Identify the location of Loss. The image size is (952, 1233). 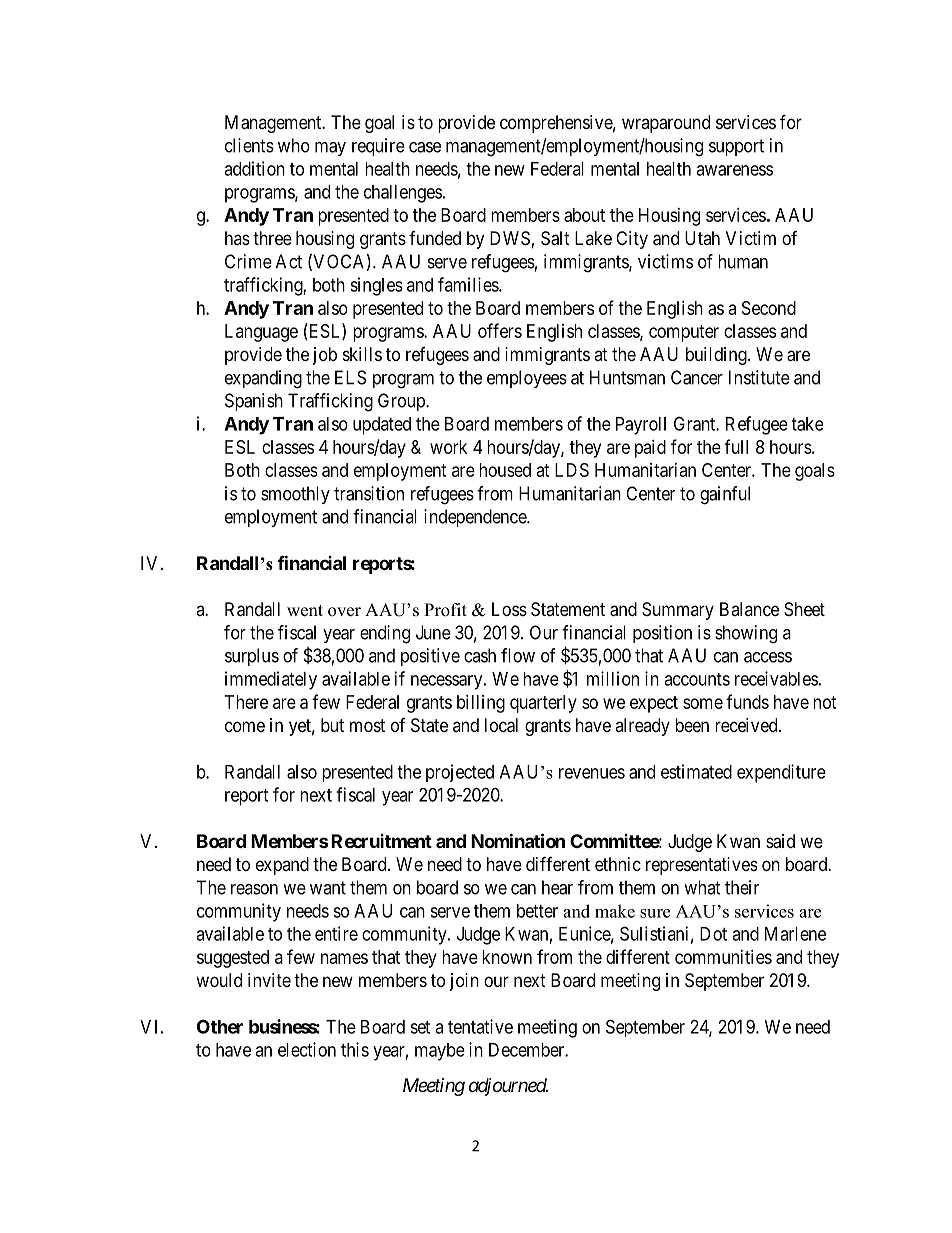
(509, 609).
